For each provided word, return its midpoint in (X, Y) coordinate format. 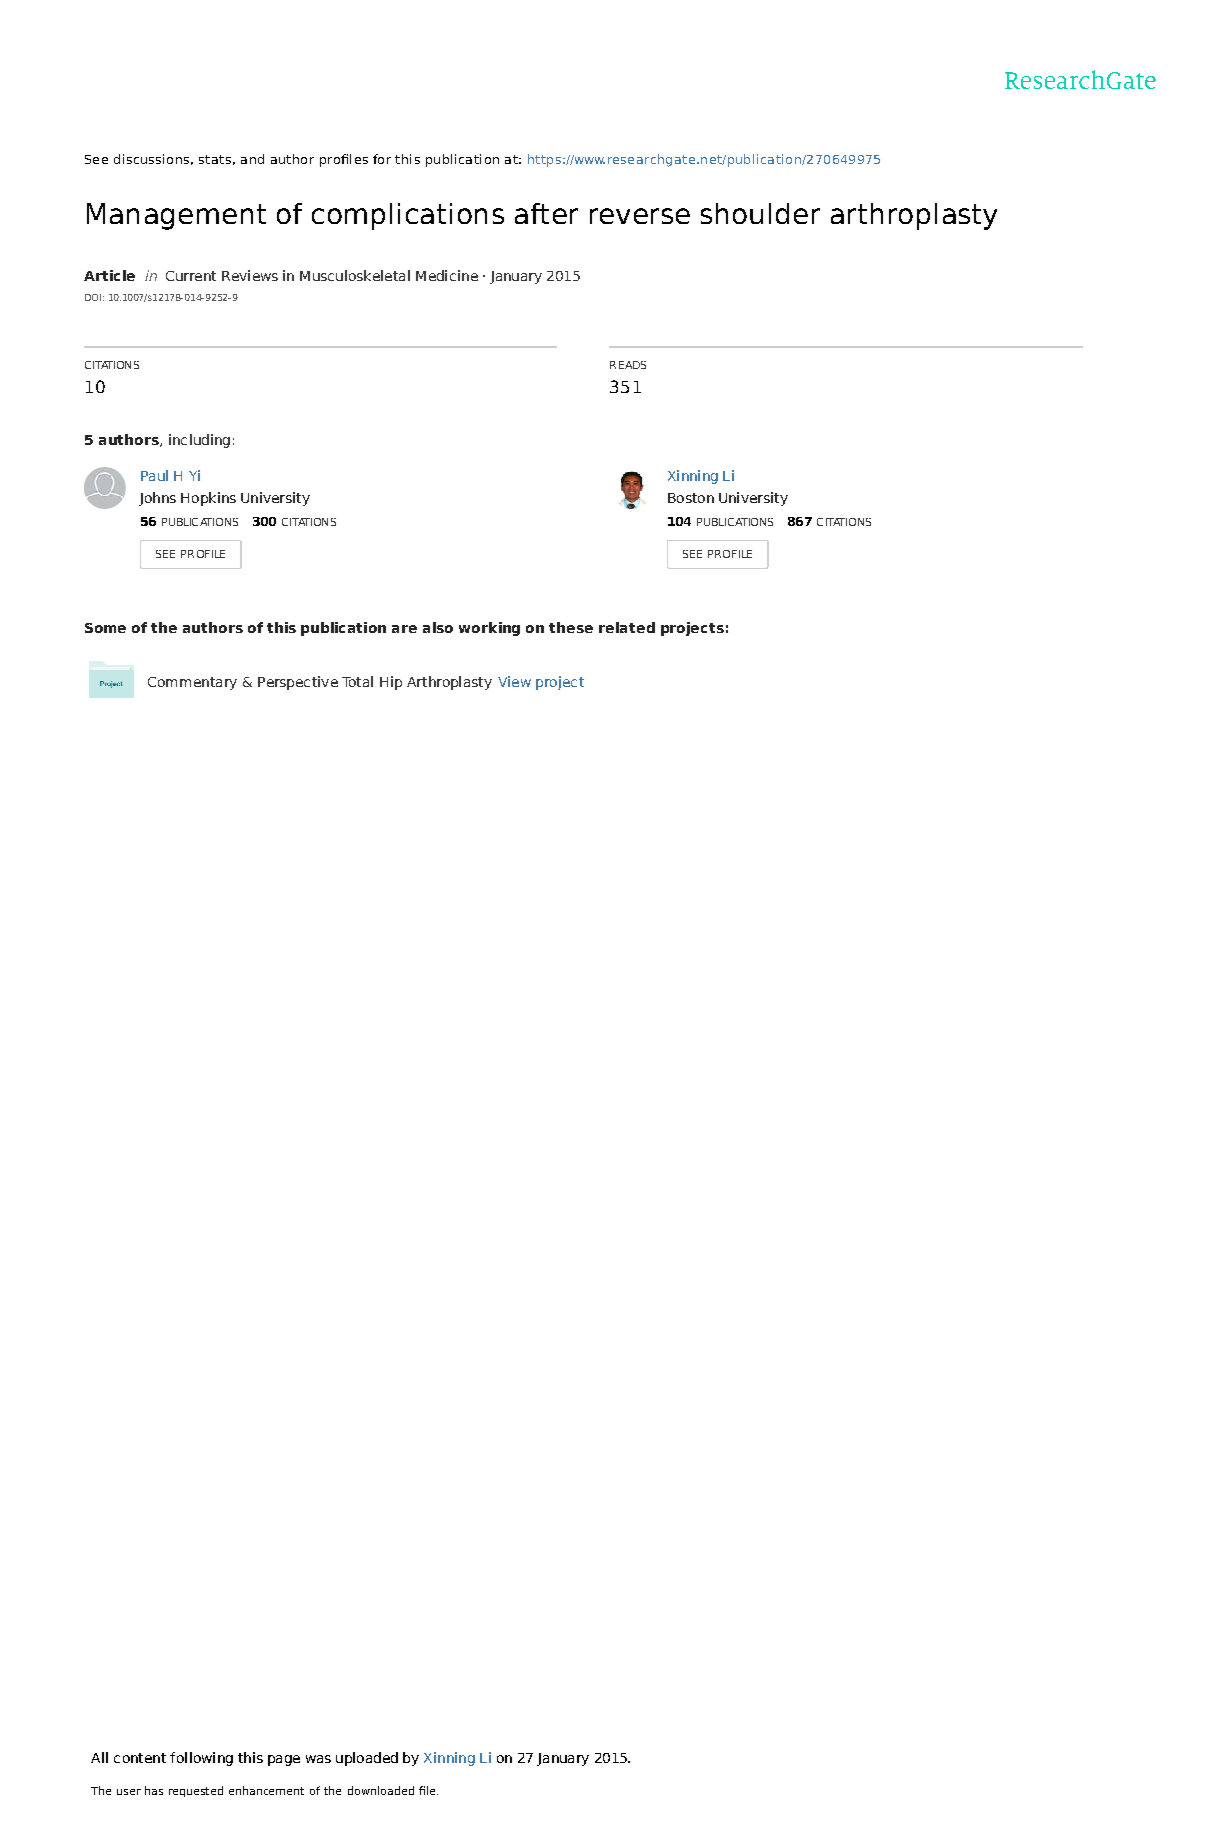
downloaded (381, 1790)
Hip (391, 683)
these (571, 627)
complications (408, 216)
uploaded (367, 1759)
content (140, 1758)
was (318, 1759)
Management (176, 216)
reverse (640, 216)
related (627, 627)
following (201, 1759)
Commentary (192, 683)
